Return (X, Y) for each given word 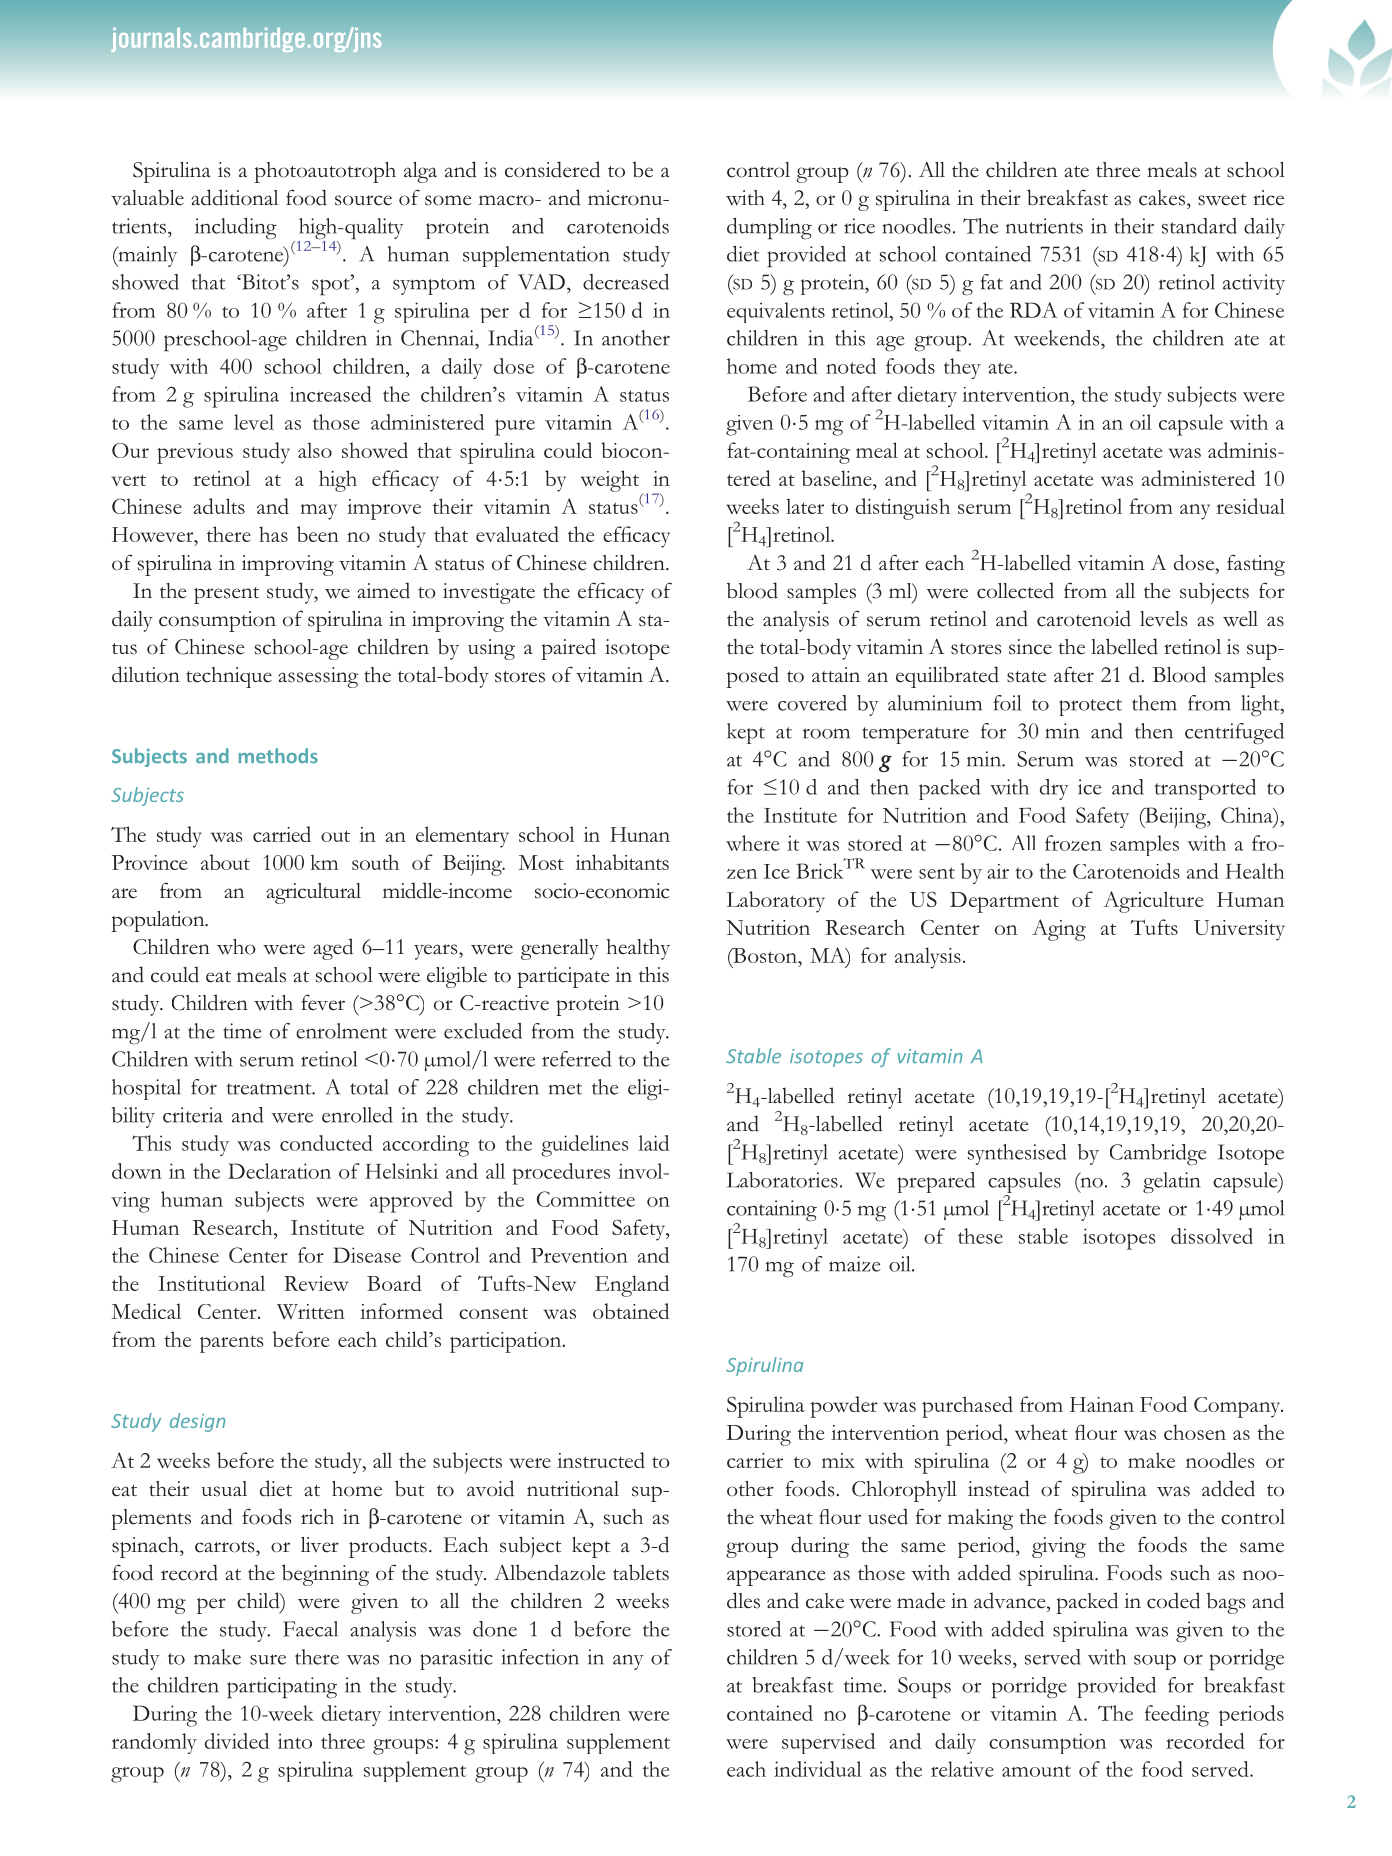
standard (1199, 226)
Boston (765, 957)
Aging (1059, 930)
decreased (626, 282)
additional (234, 197)
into (295, 1741)
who (236, 947)
